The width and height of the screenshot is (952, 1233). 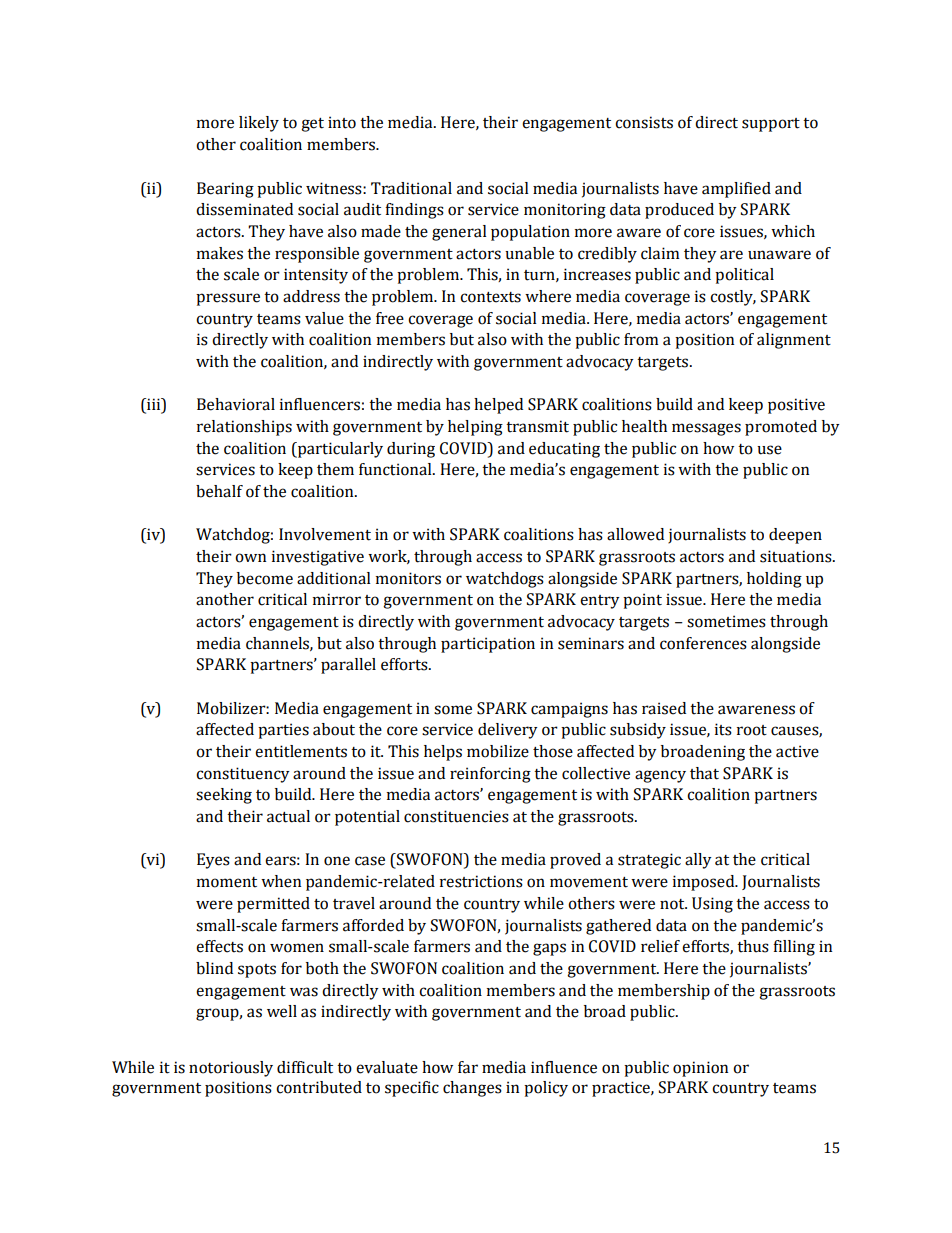 What do you see at coordinates (231, 1069) in the screenshot?
I see `notoriously` at bounding box center [231, 1069].
